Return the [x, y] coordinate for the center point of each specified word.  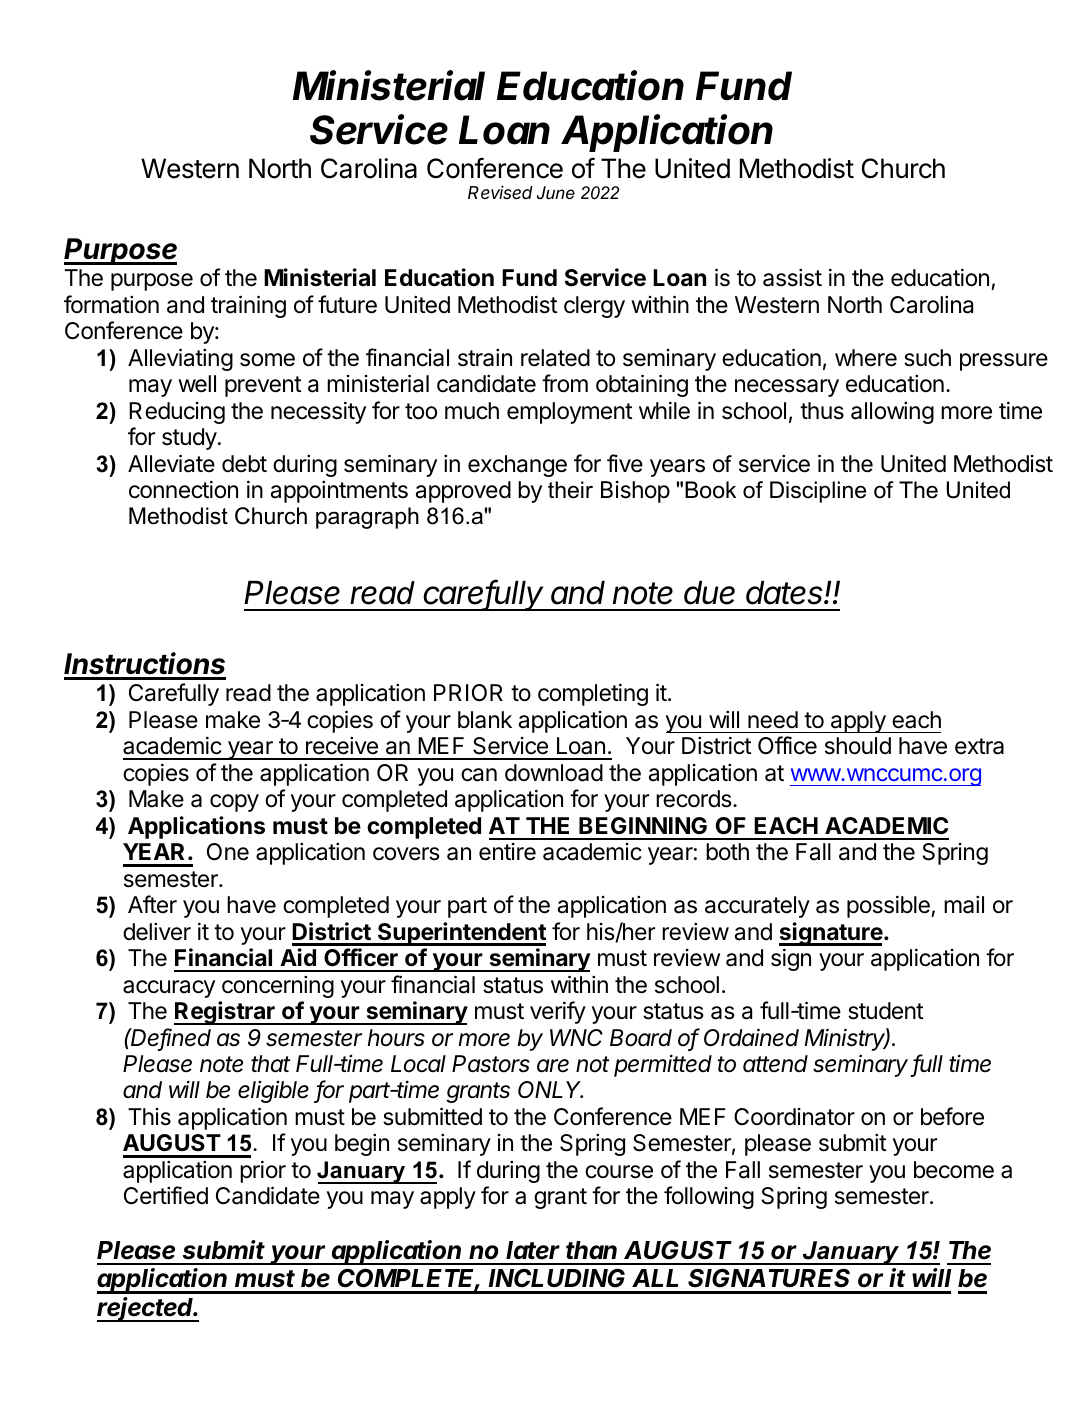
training [248, 306]
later [533, 1250]
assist [792, 278]
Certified [166, 1195]
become [954, 1170]
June [556, 193]
